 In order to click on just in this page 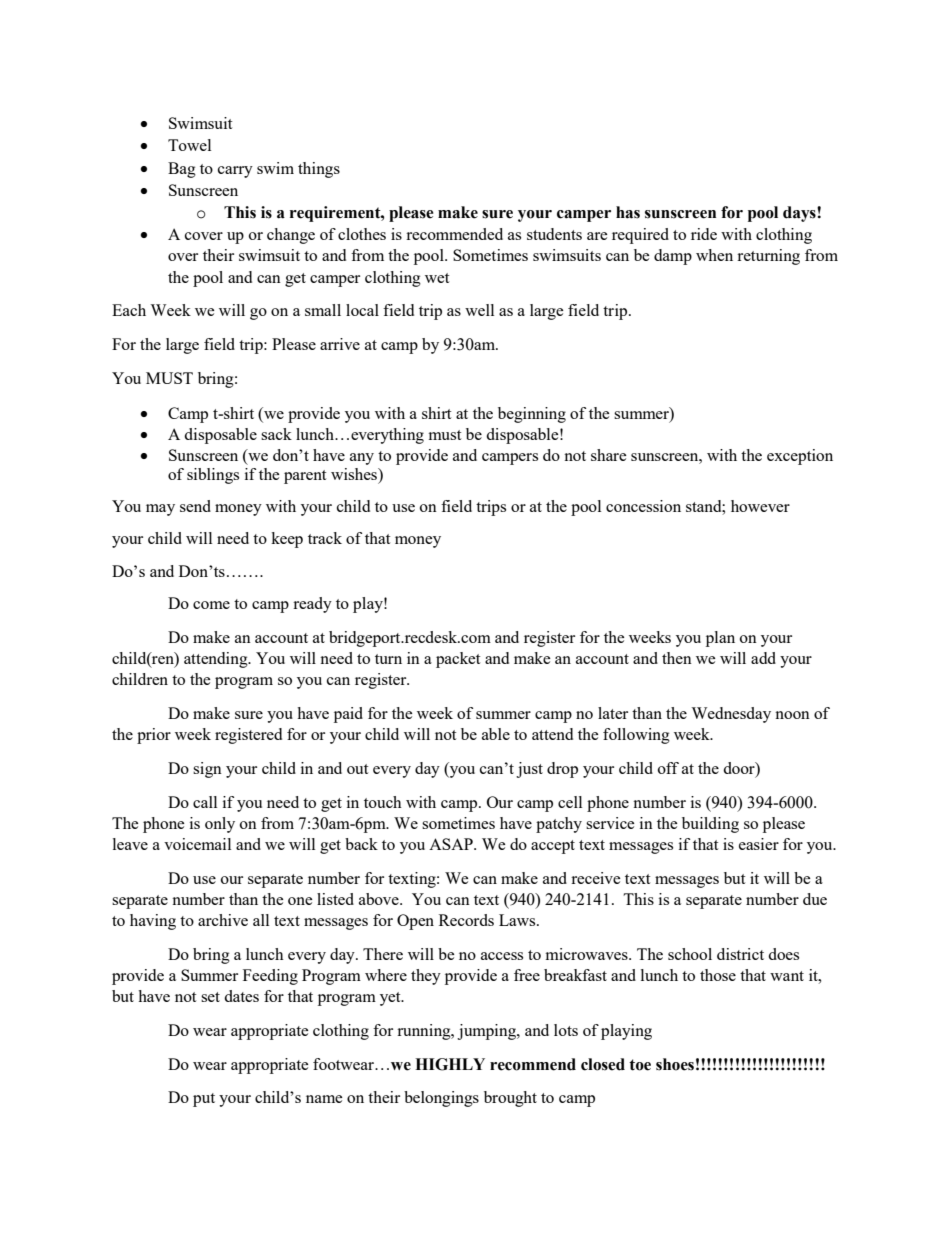, I will do `click(529, 770)`.
